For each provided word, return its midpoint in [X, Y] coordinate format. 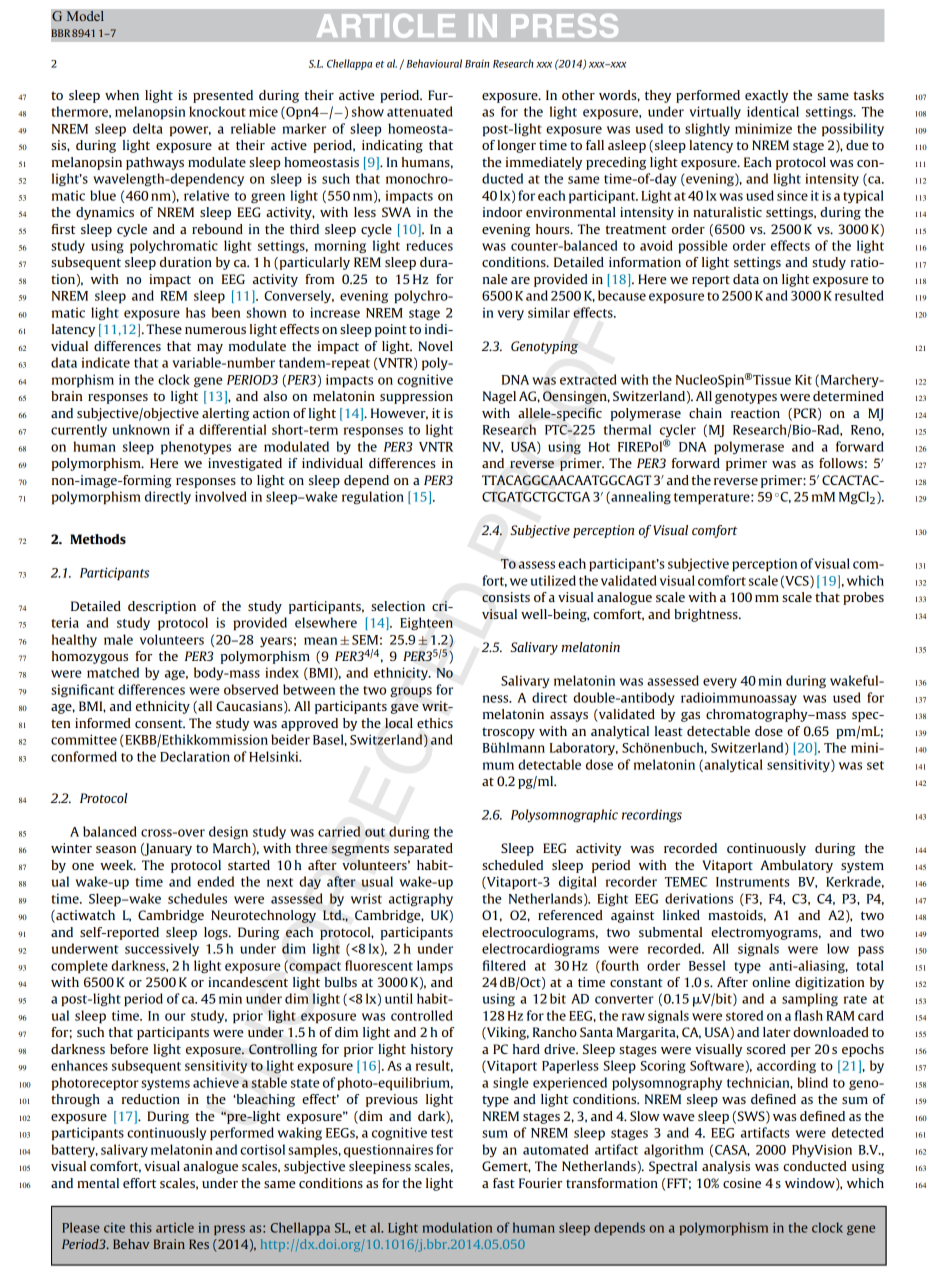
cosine [742, 1183]
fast [504, 1183]
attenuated [419, 111]
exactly [766, 96]
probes [863, 598]
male [118, 639]
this [141, 1227]
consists [506, 597]
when [122, 95]
